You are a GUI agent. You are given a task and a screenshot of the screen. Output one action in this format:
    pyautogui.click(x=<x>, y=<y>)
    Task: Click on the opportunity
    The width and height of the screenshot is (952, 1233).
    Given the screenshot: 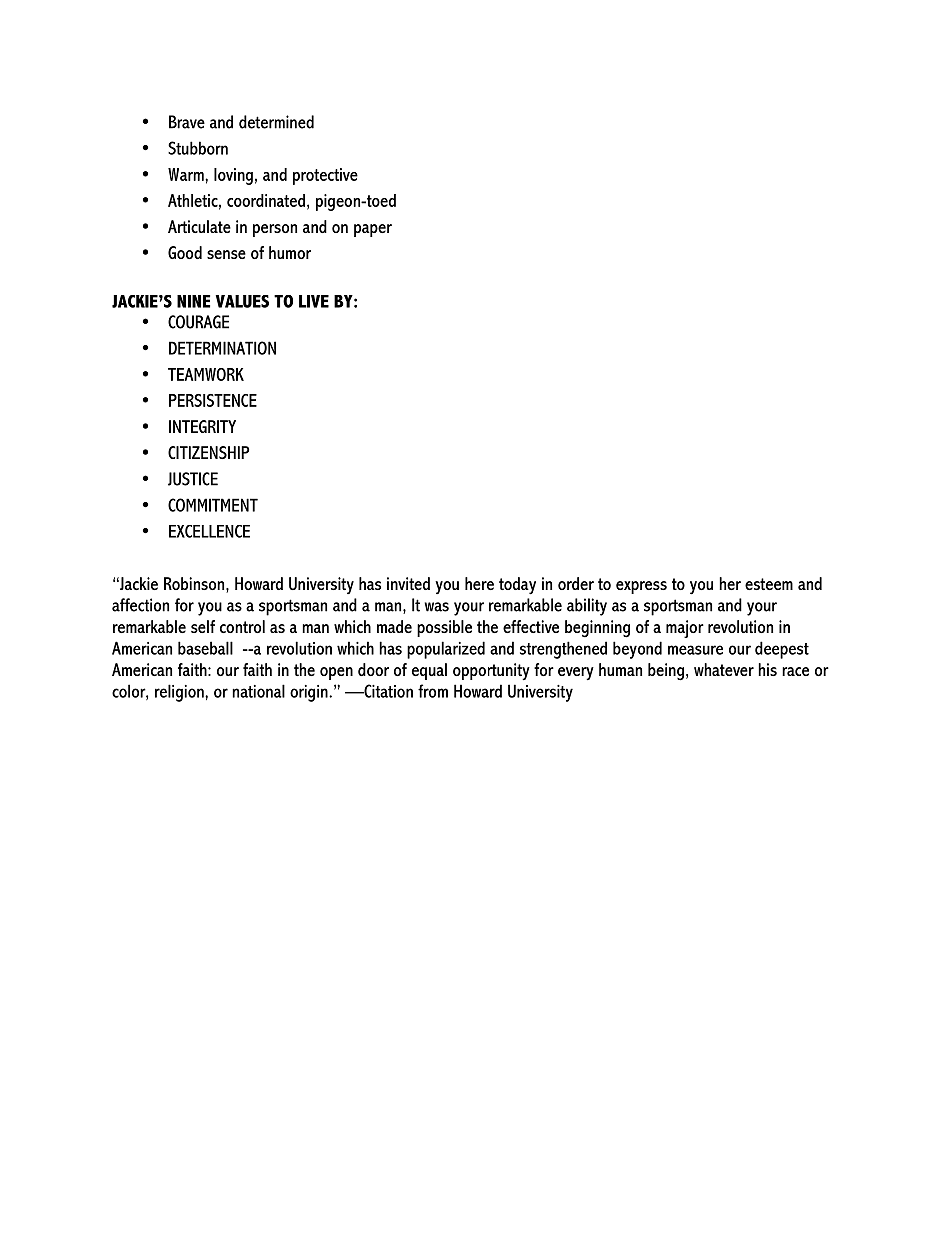 What is the action you would take?
    pyautogui.click(x=491, y=671)
